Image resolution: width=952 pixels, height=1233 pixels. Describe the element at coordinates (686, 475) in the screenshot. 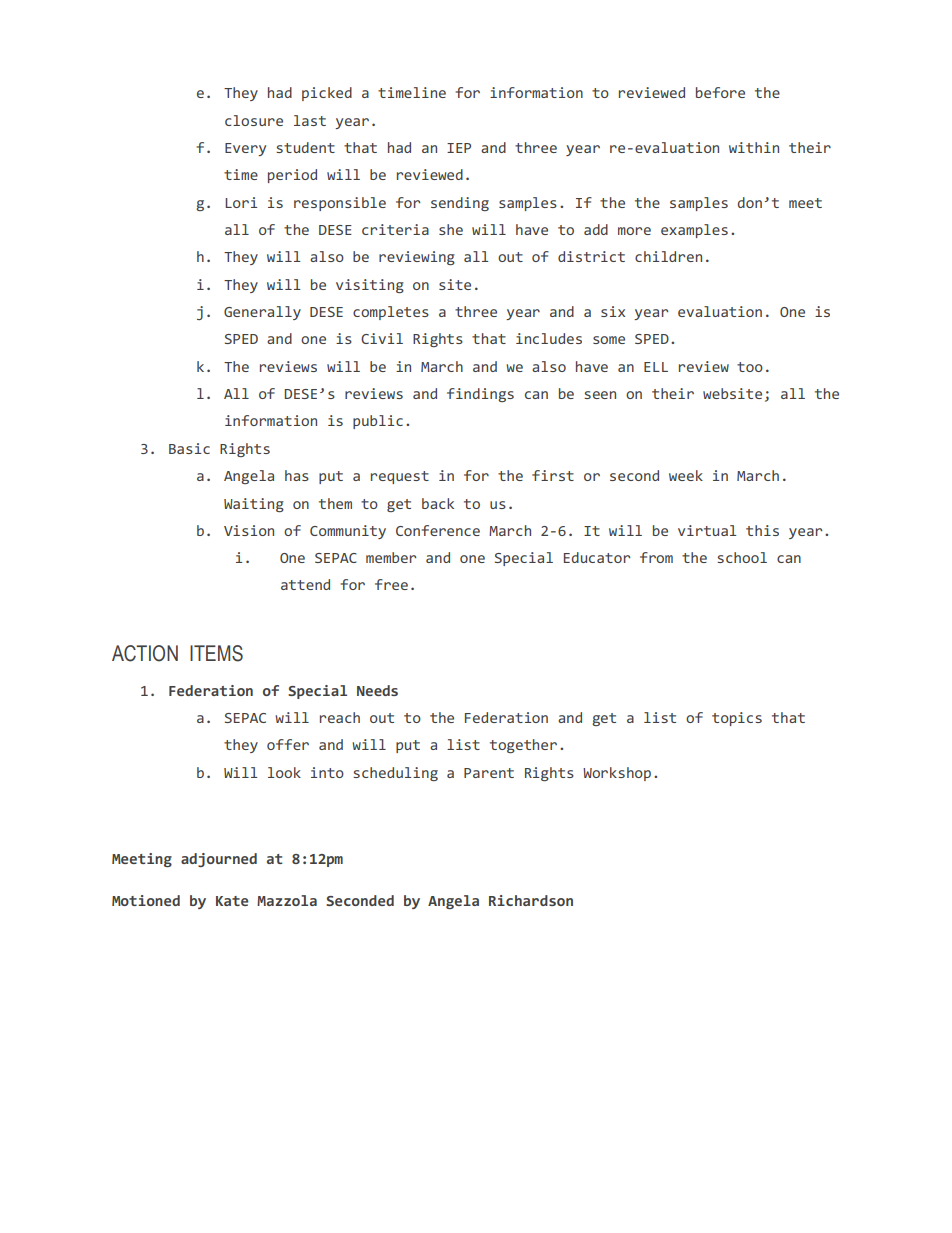

I see `week` at that location.
